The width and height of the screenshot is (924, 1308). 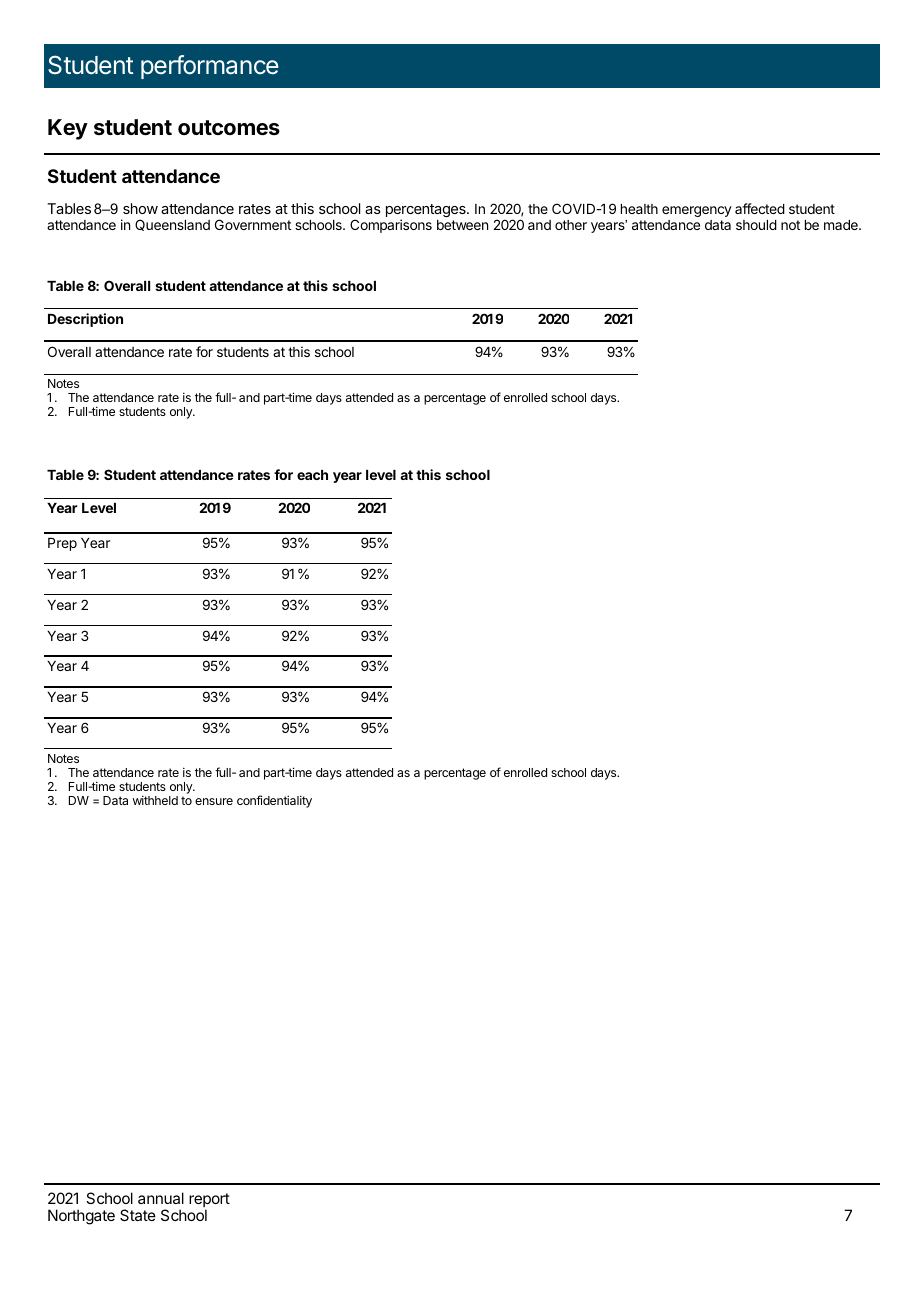 What do you see at coordinates (138, 1215) in the screenshot?
I see `State` at bounding box center [138, 1215].
